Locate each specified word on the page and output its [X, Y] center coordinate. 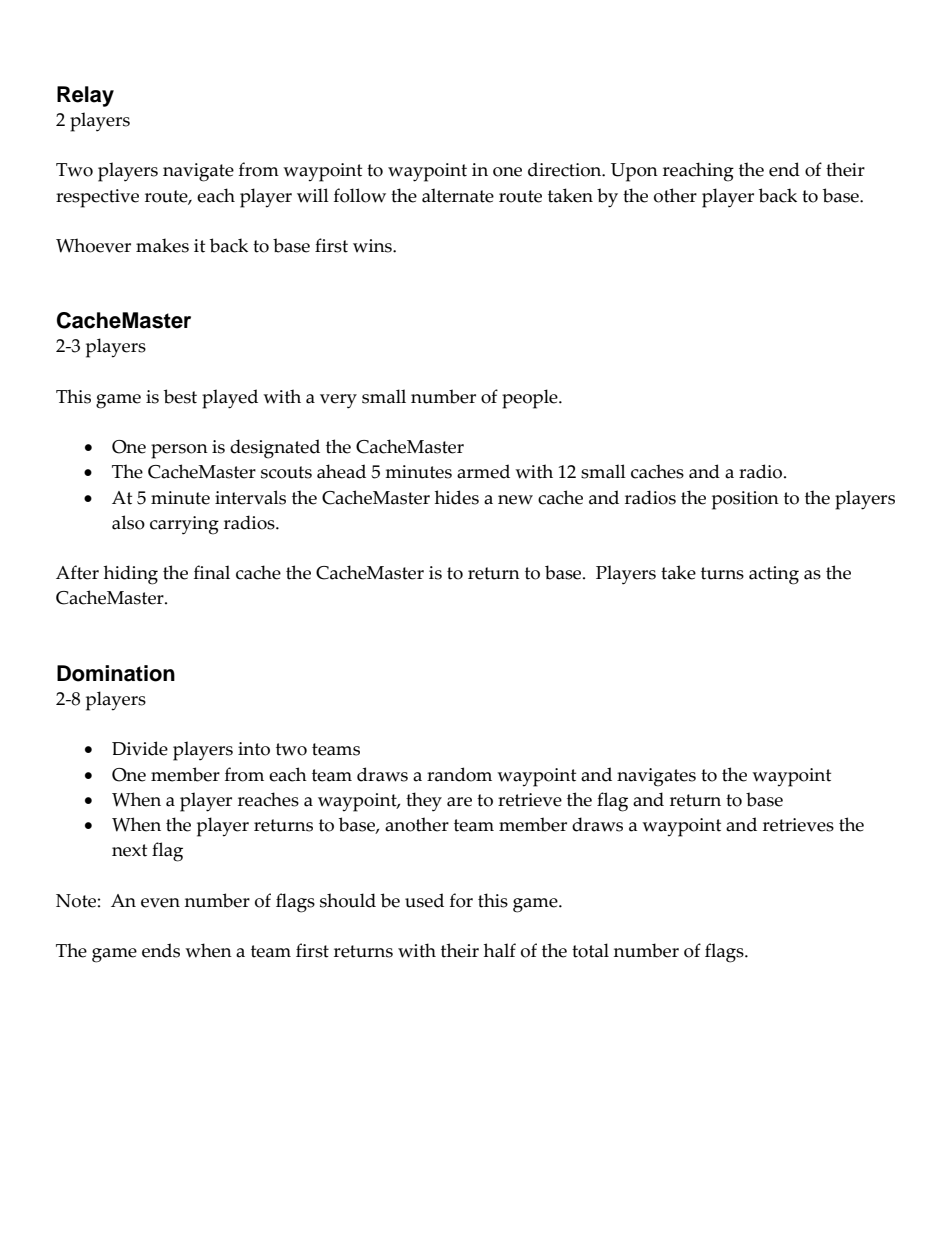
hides [457, 497]
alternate [458, 195]
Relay [85, 96]
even [160, 903]
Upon [634, 172]
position [745, 500]
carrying [184, 525]
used [424, 900]
